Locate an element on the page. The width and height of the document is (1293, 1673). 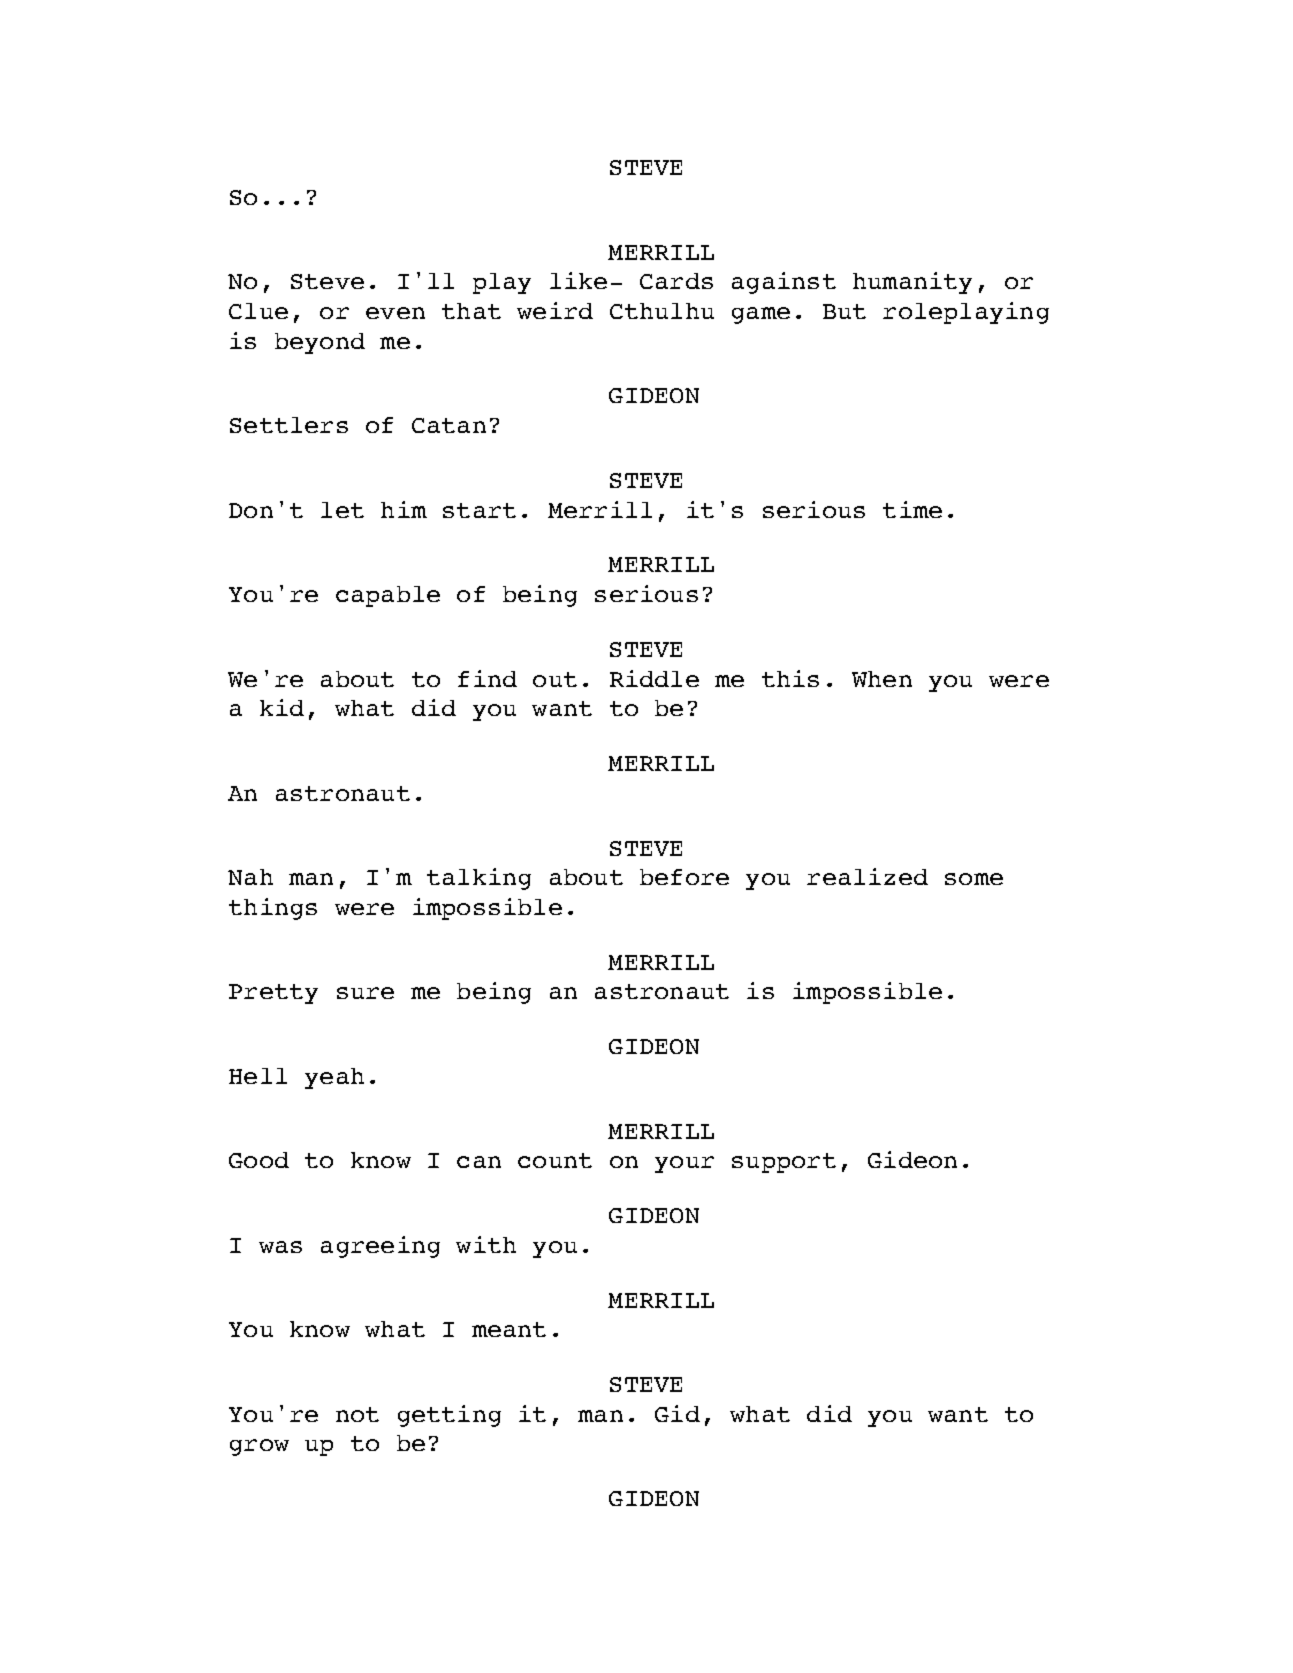
But is located at coordinates (844, 311).
